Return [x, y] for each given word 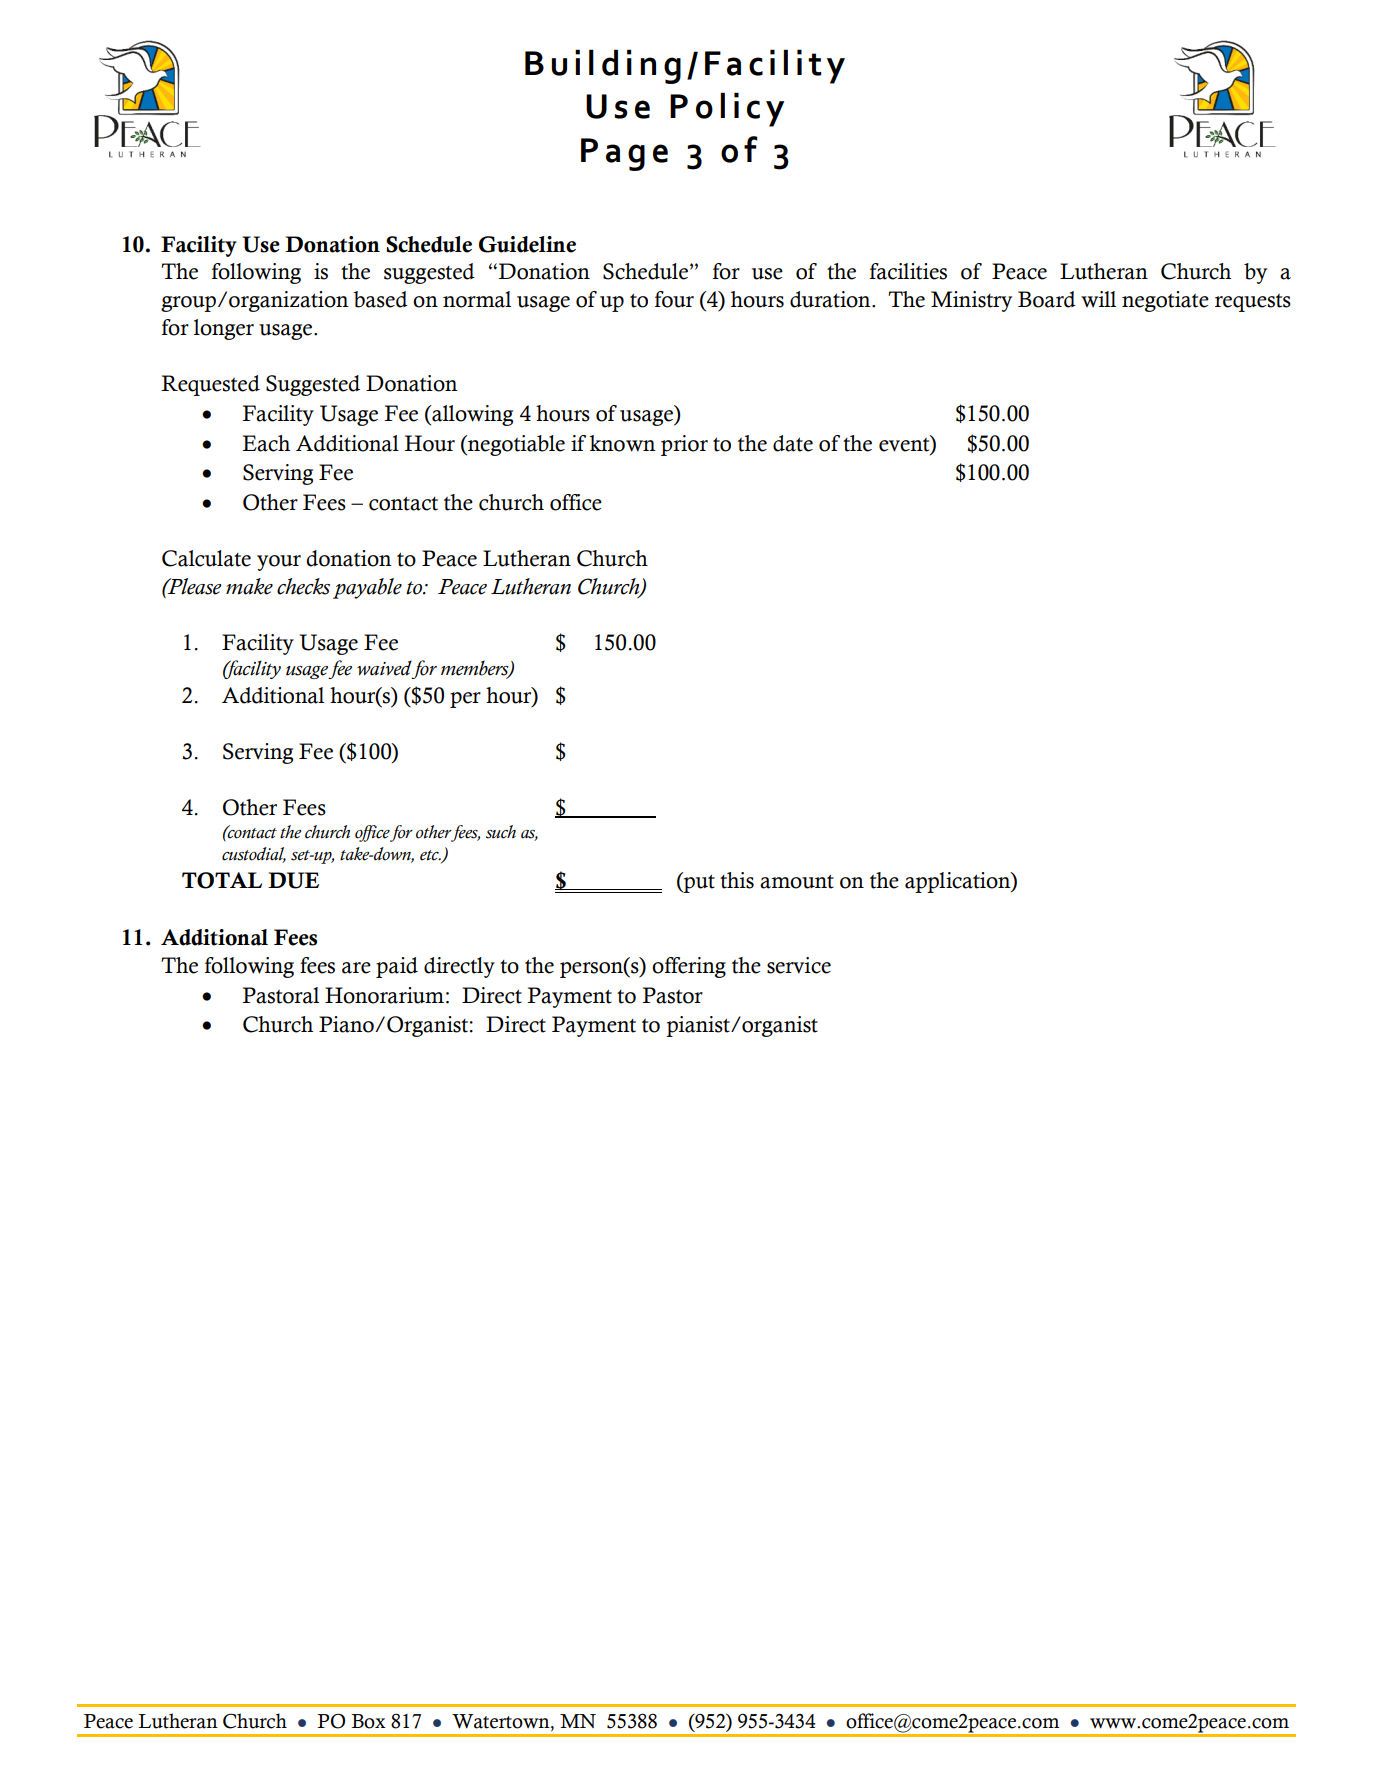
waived [385, 669]
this [737, 880]
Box [369, 1721]
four [674, 299]
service [799, 965]
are [356, 968]
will [1098, 299]
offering [689, 967]
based [380, 299]
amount [797, 882]
